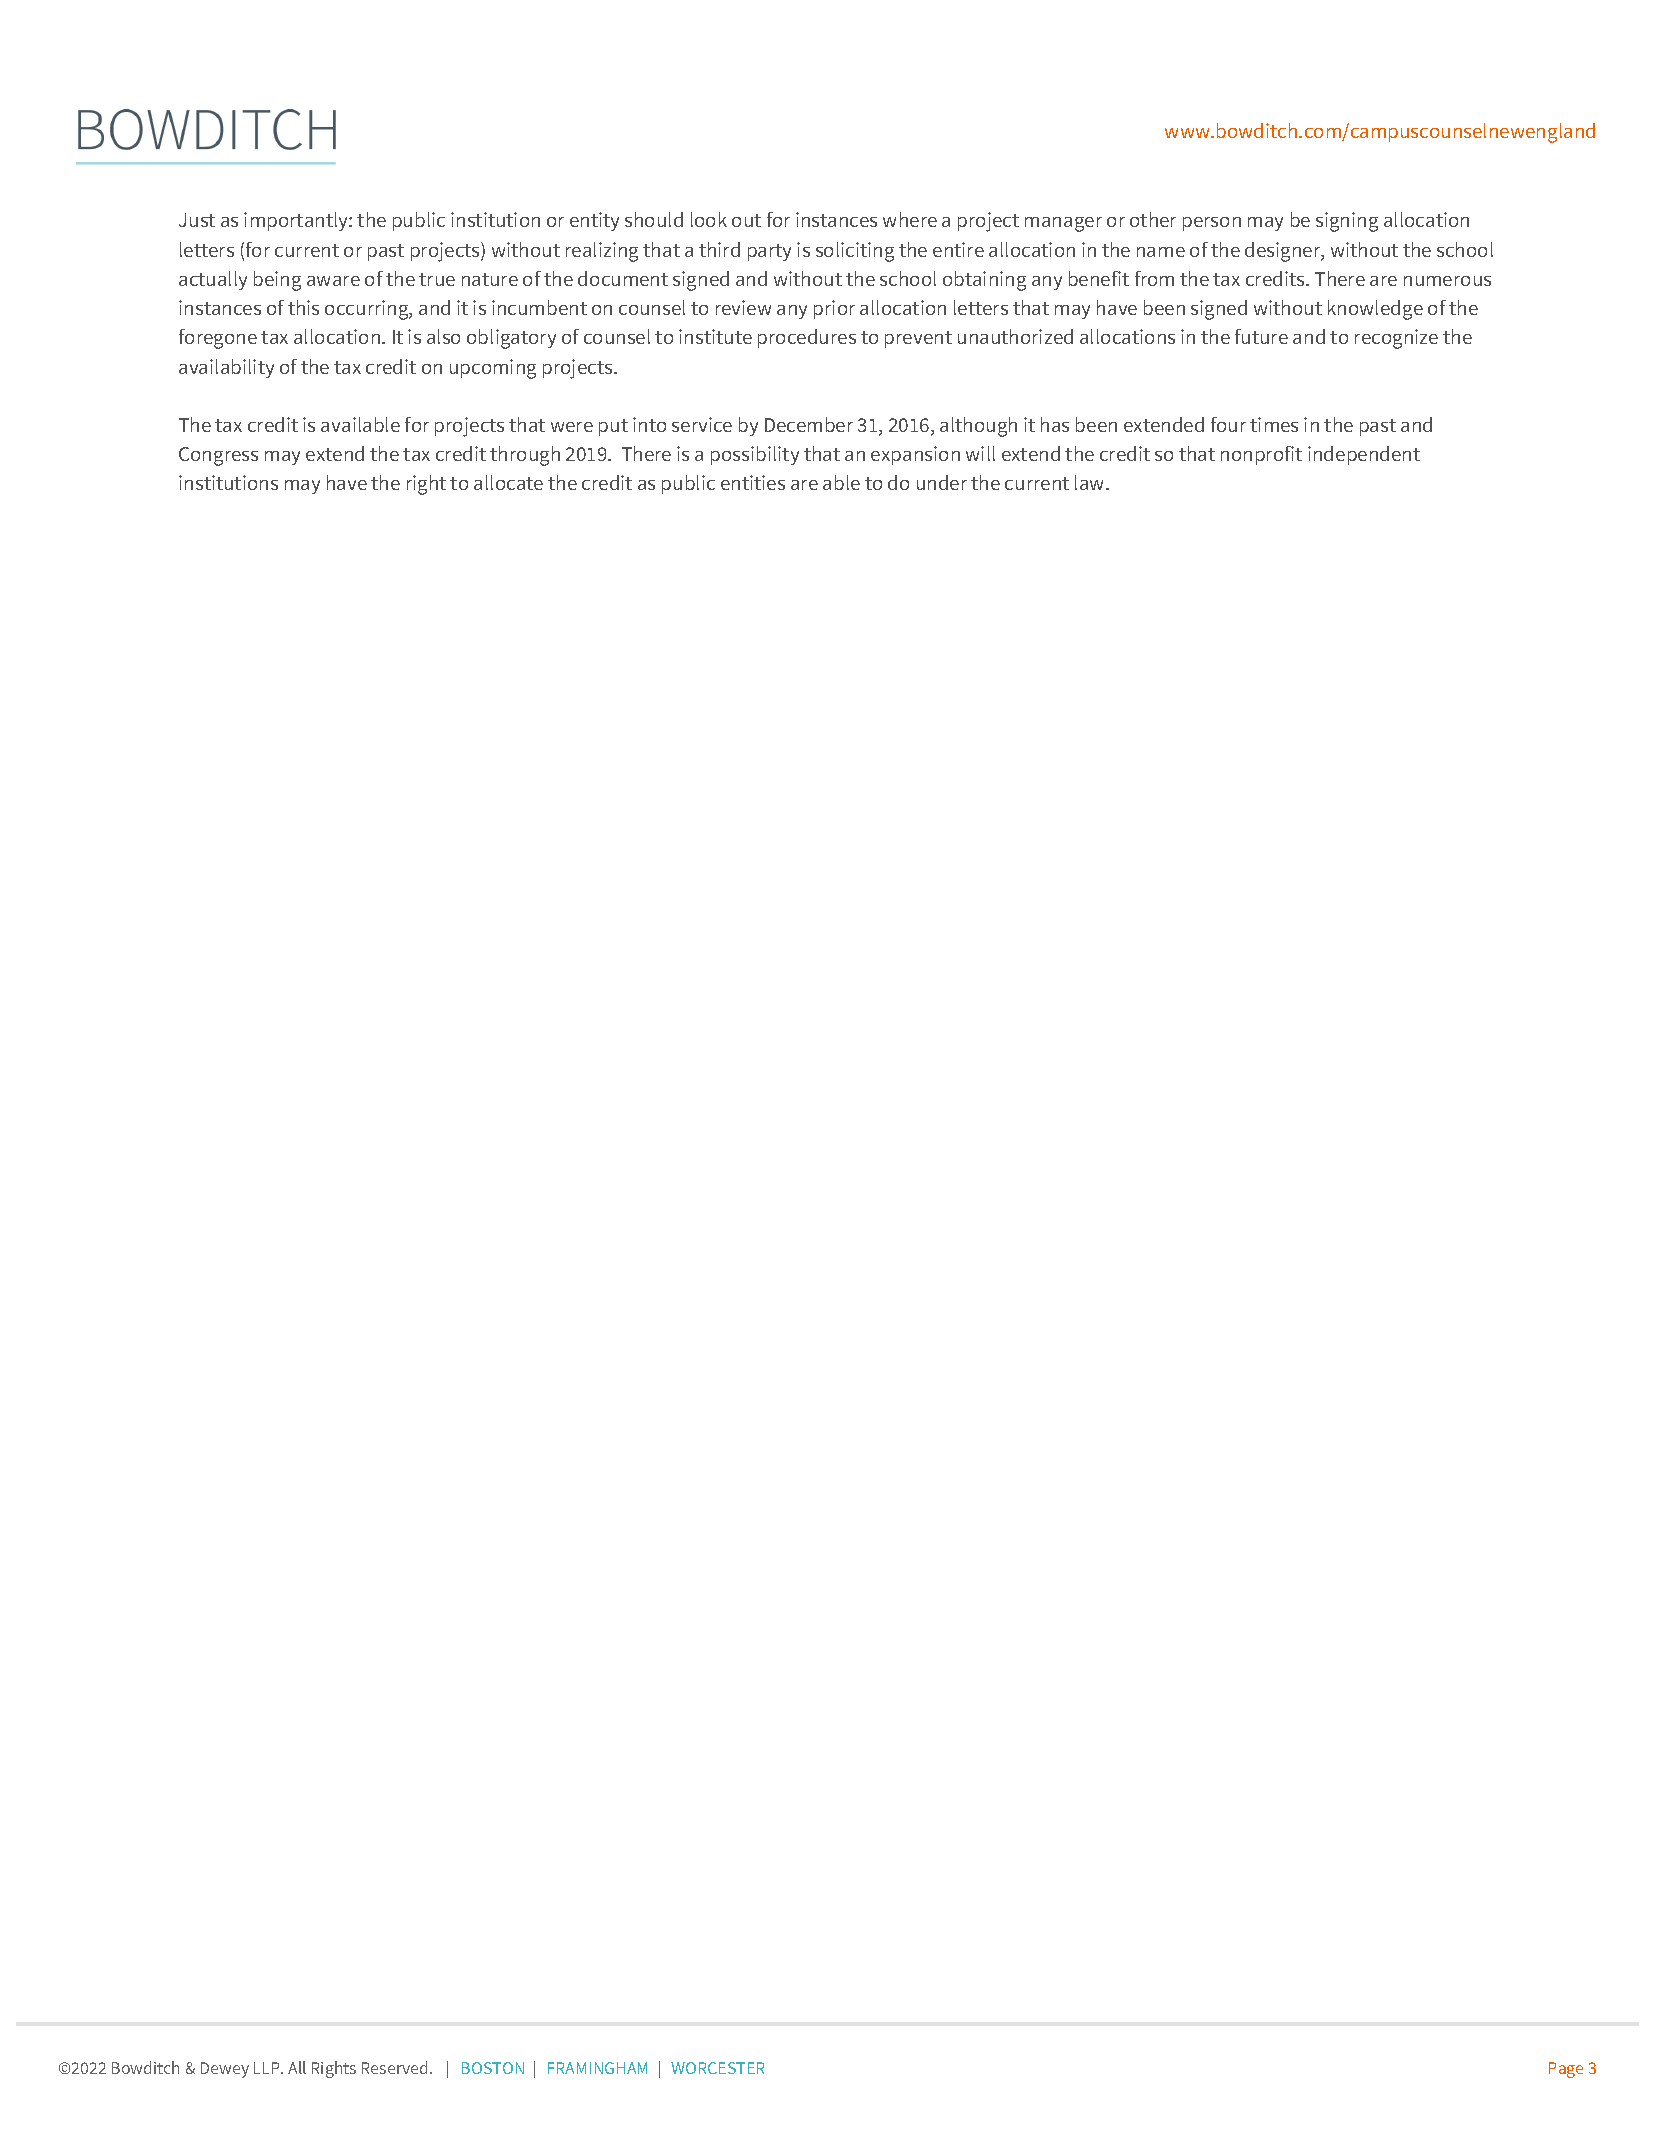 Image resolution: width=1655 pixels, height=2142 pixels. Describe the element at coordinates (942, 482) in the screenshot. I see `under` at that location.
